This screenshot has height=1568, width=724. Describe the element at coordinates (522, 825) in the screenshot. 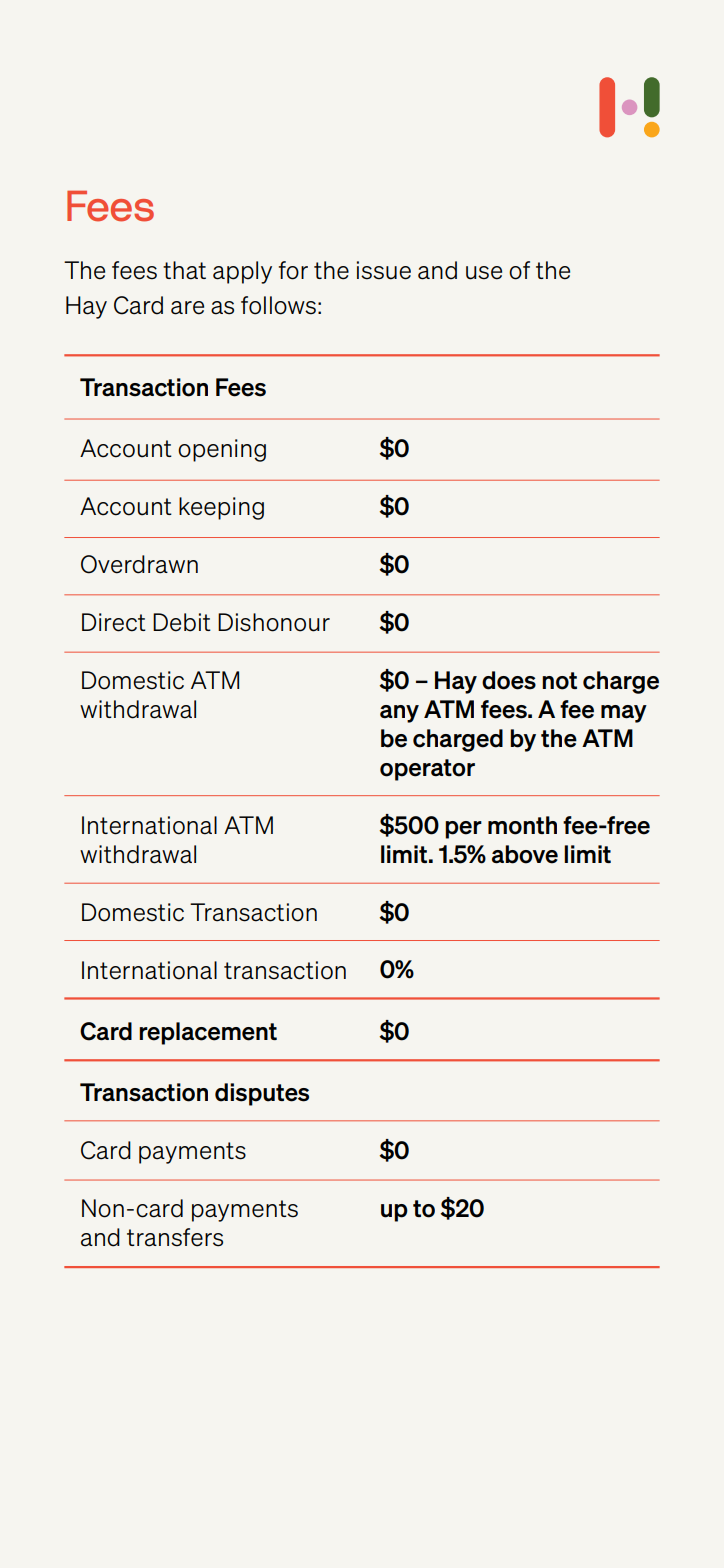

I see `month` at that location.
